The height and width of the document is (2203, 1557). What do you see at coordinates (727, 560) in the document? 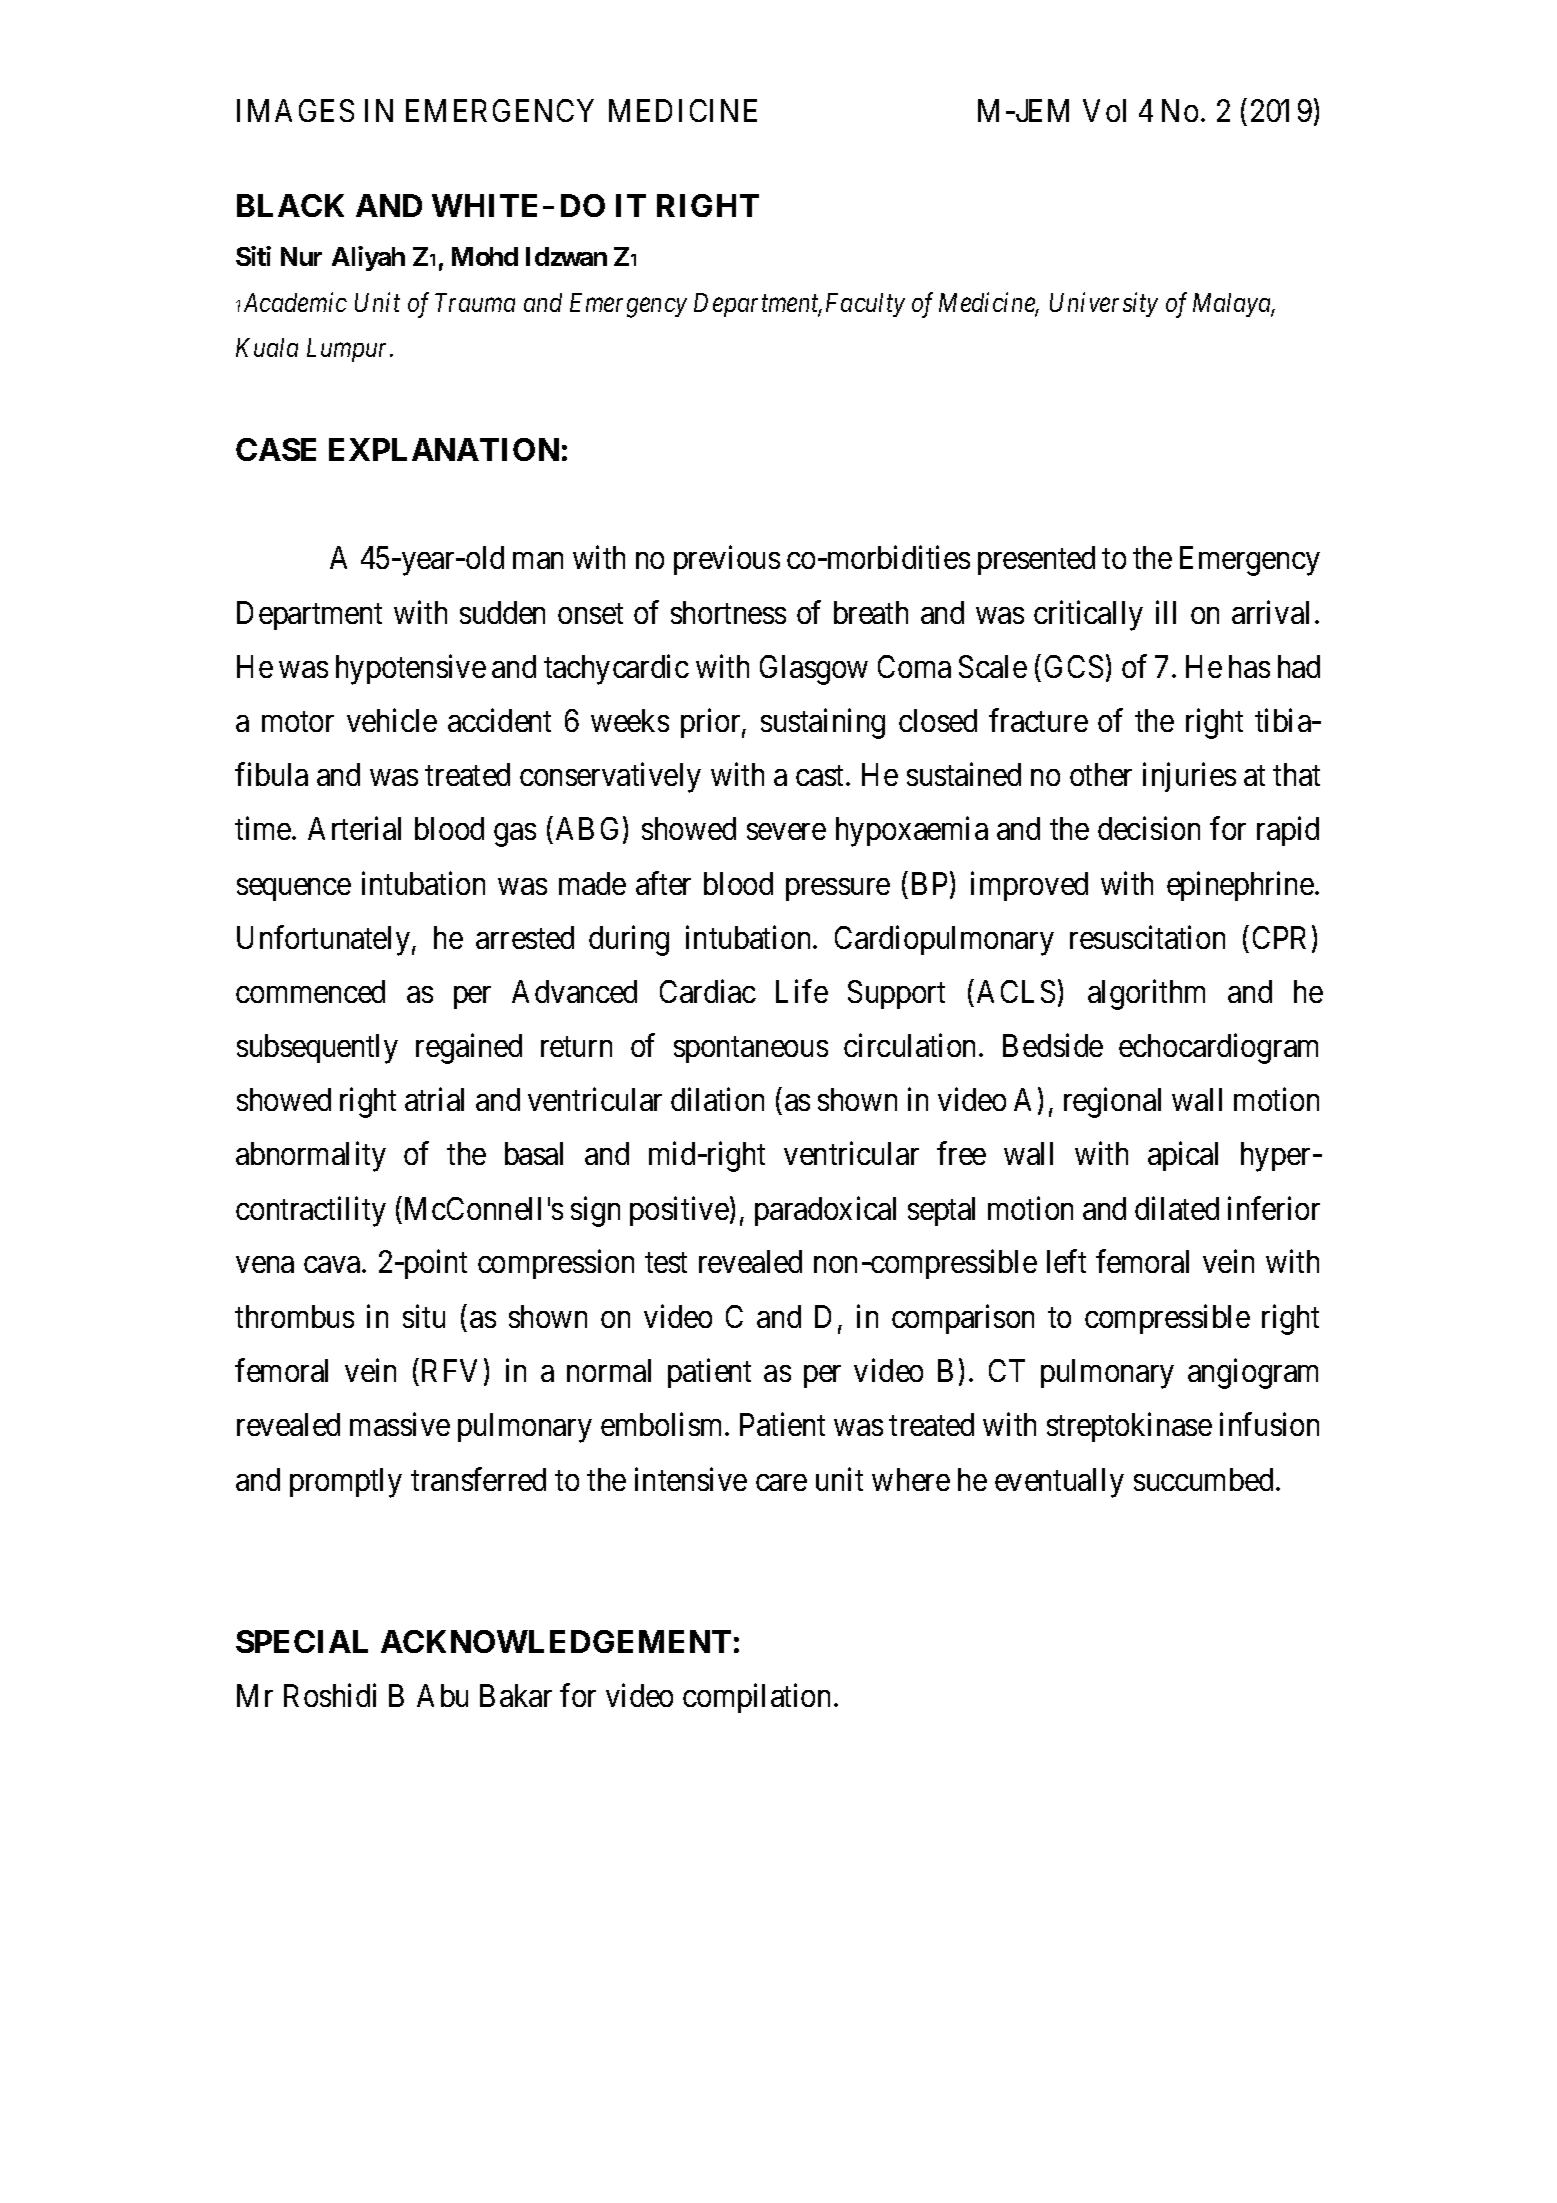
I see `previous` at bounding box center [727, 560].
